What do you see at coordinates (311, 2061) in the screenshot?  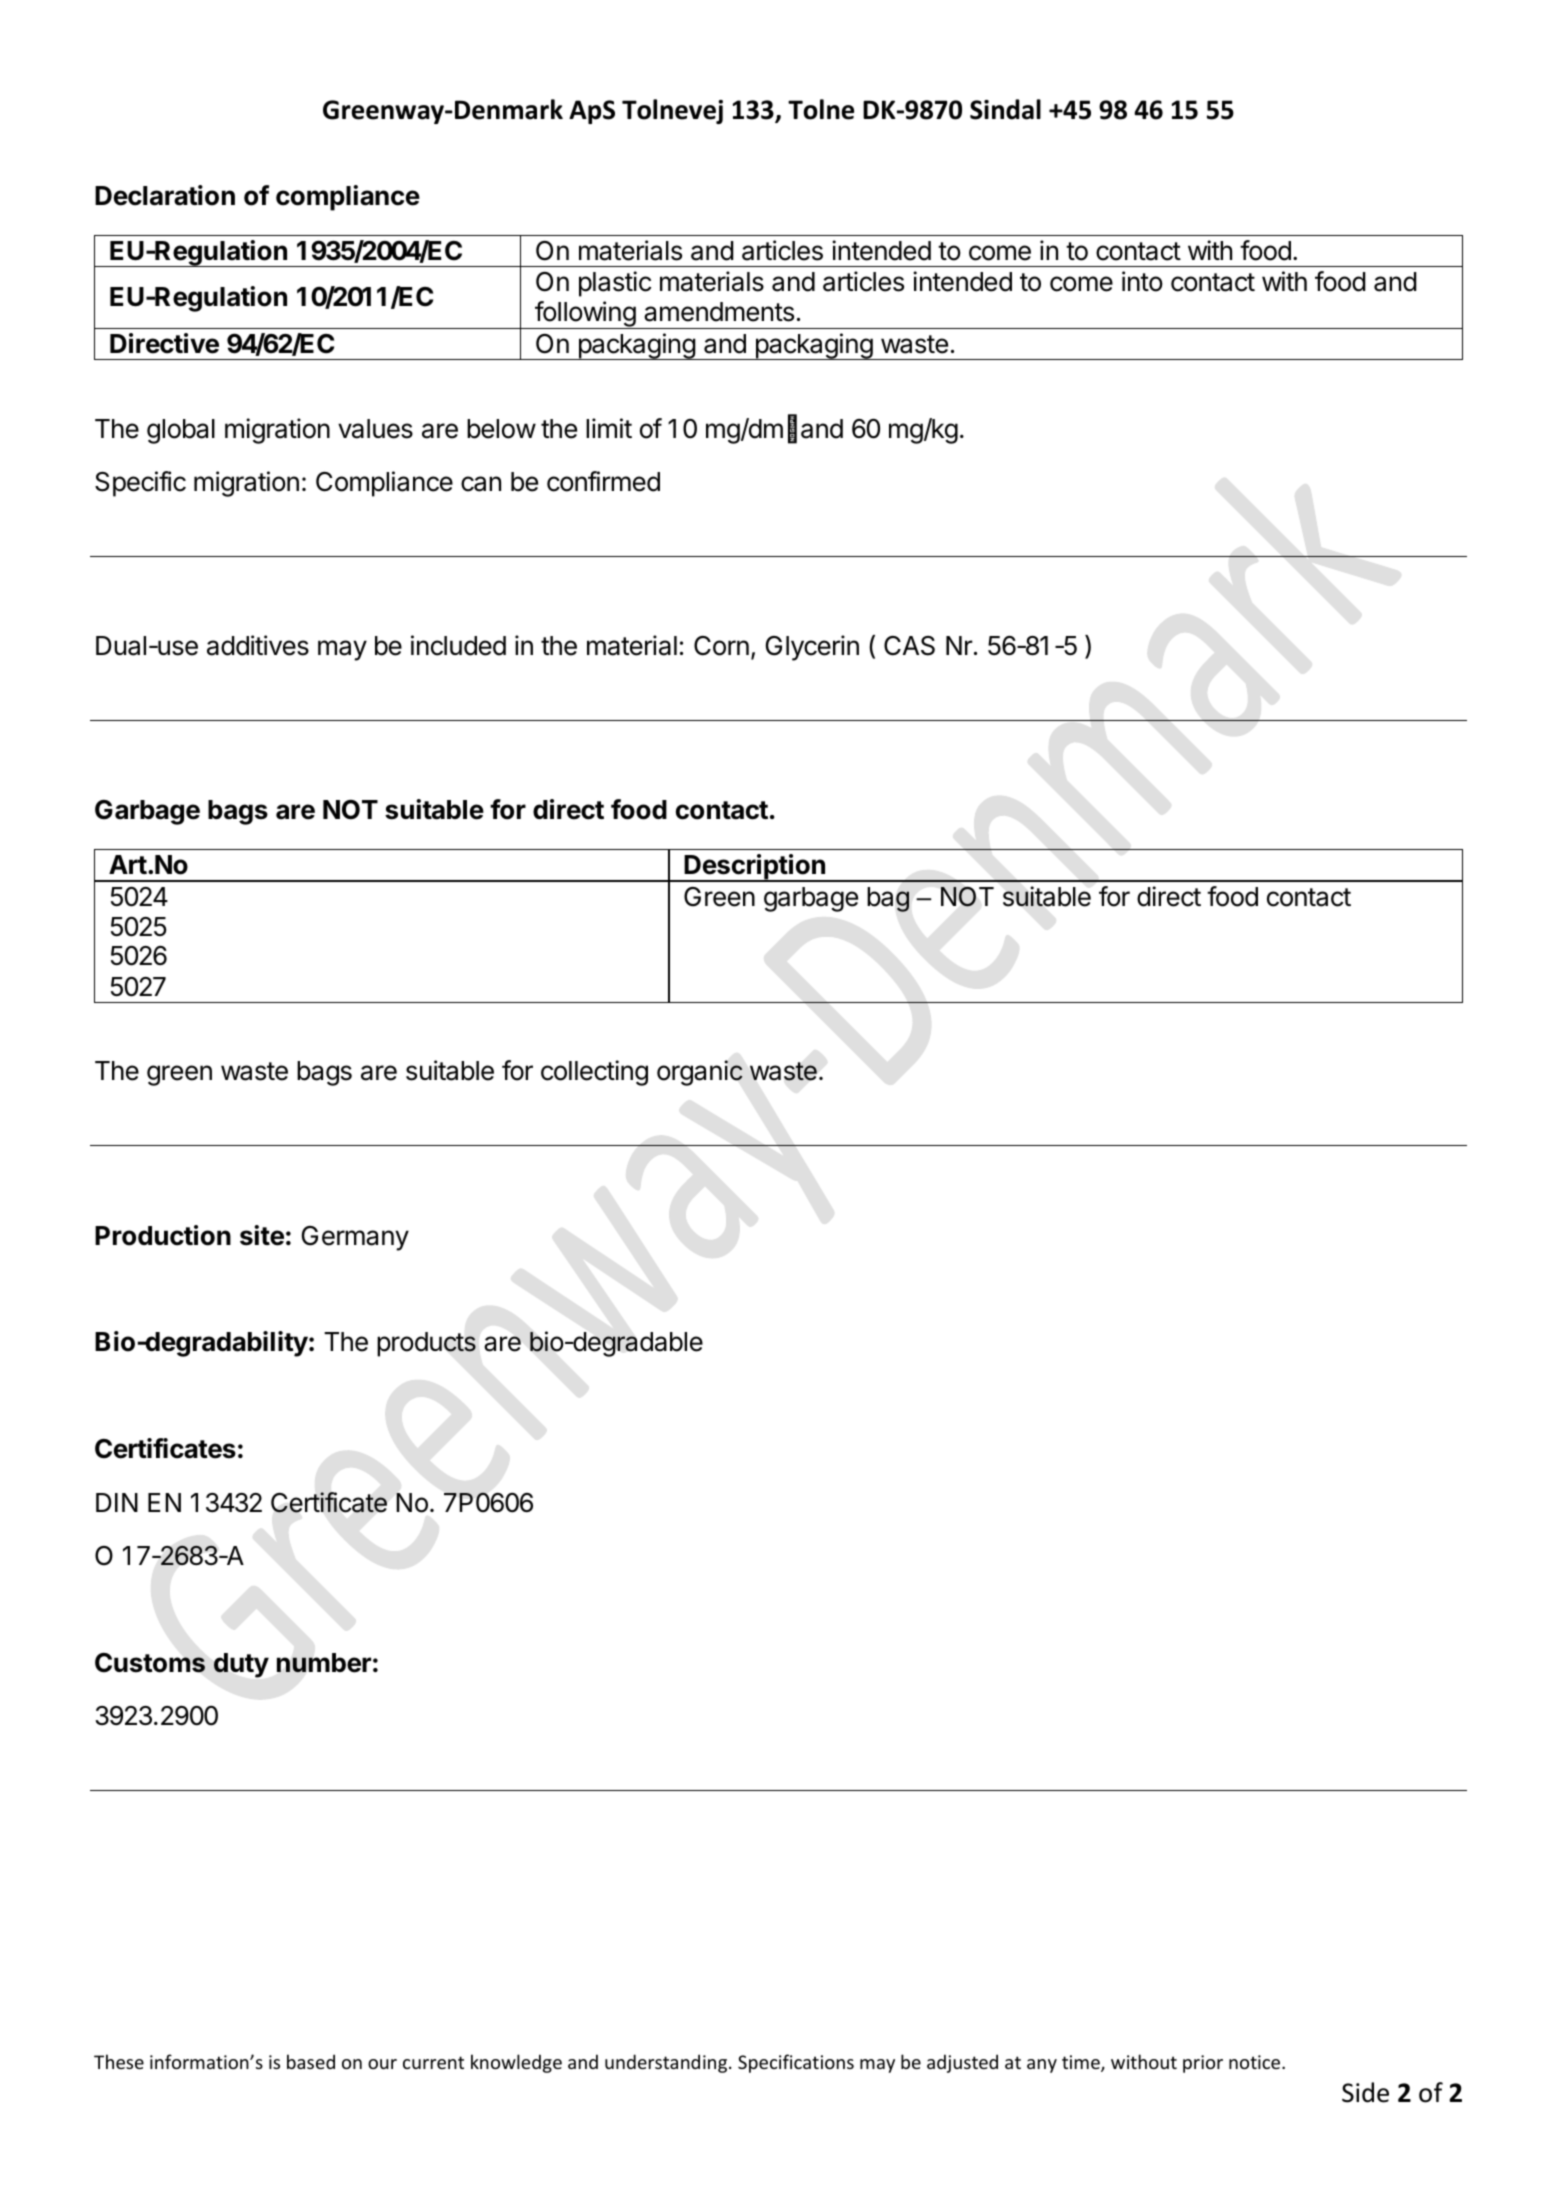 I see `based` at bounding box center [311, 2061].
